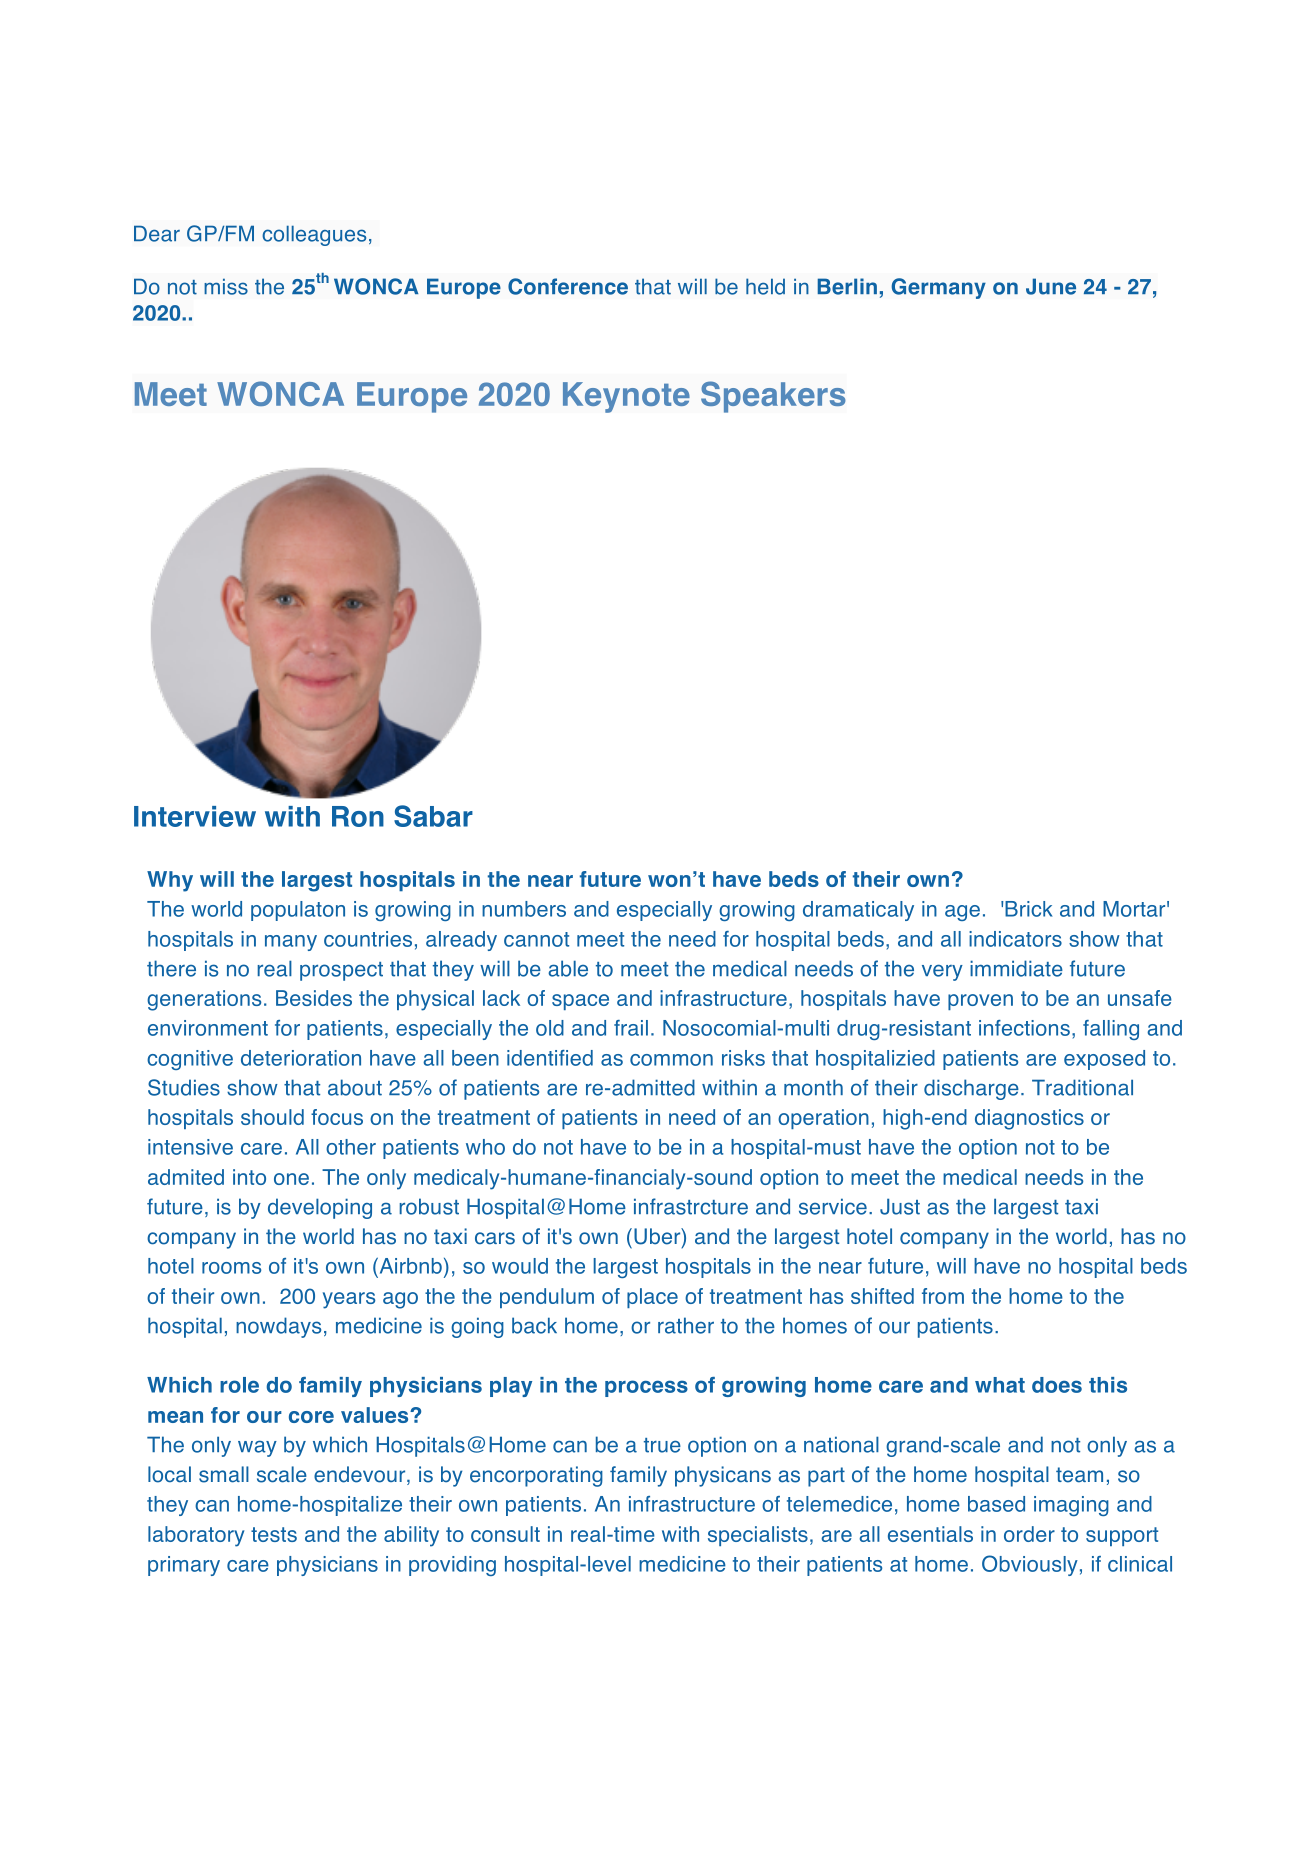 This document has height=1856, width=1312. Describe the element at coordinates (274, 1534) in the document. I see `tests` at that location.
